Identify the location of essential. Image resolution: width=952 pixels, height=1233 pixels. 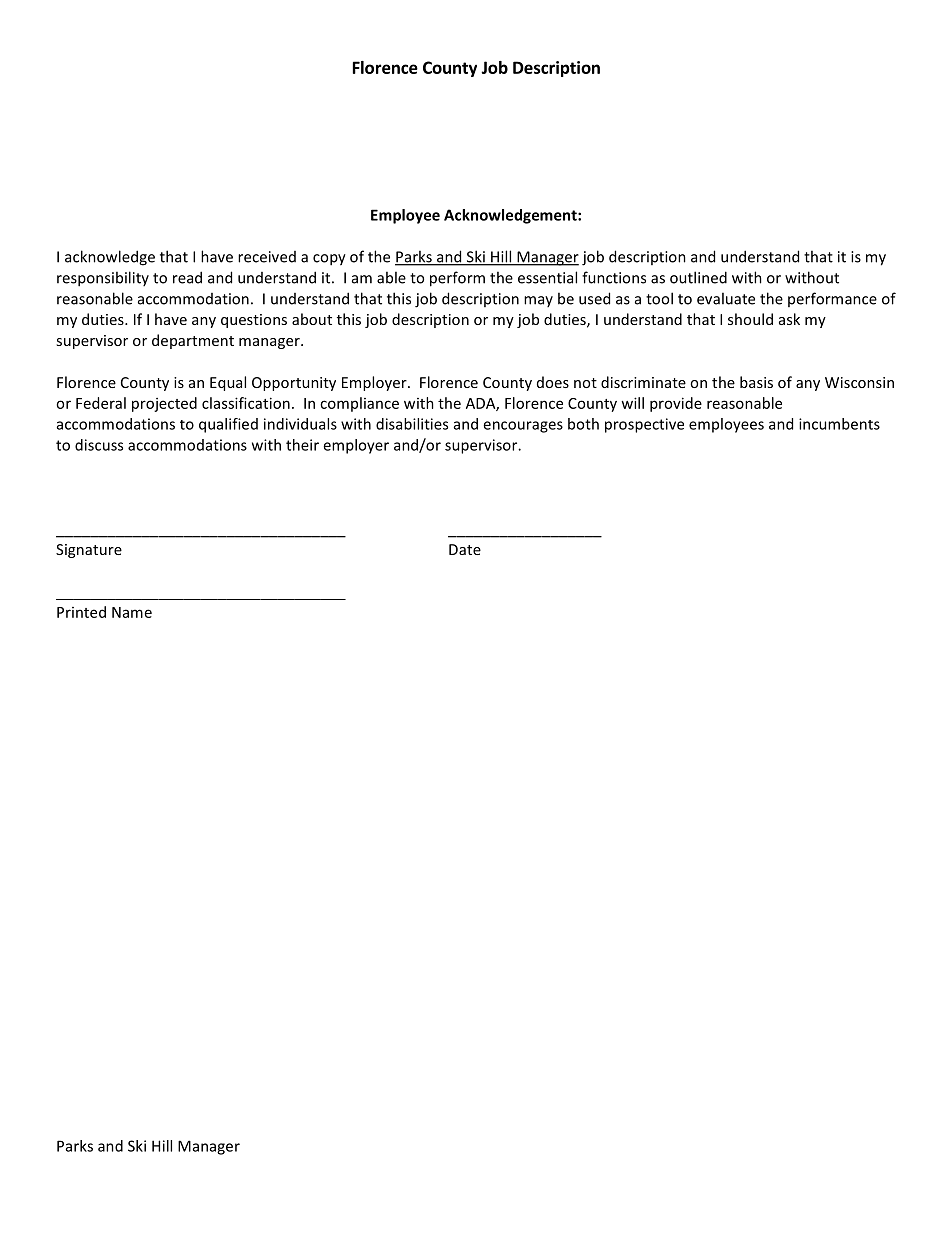
(547, 277).
